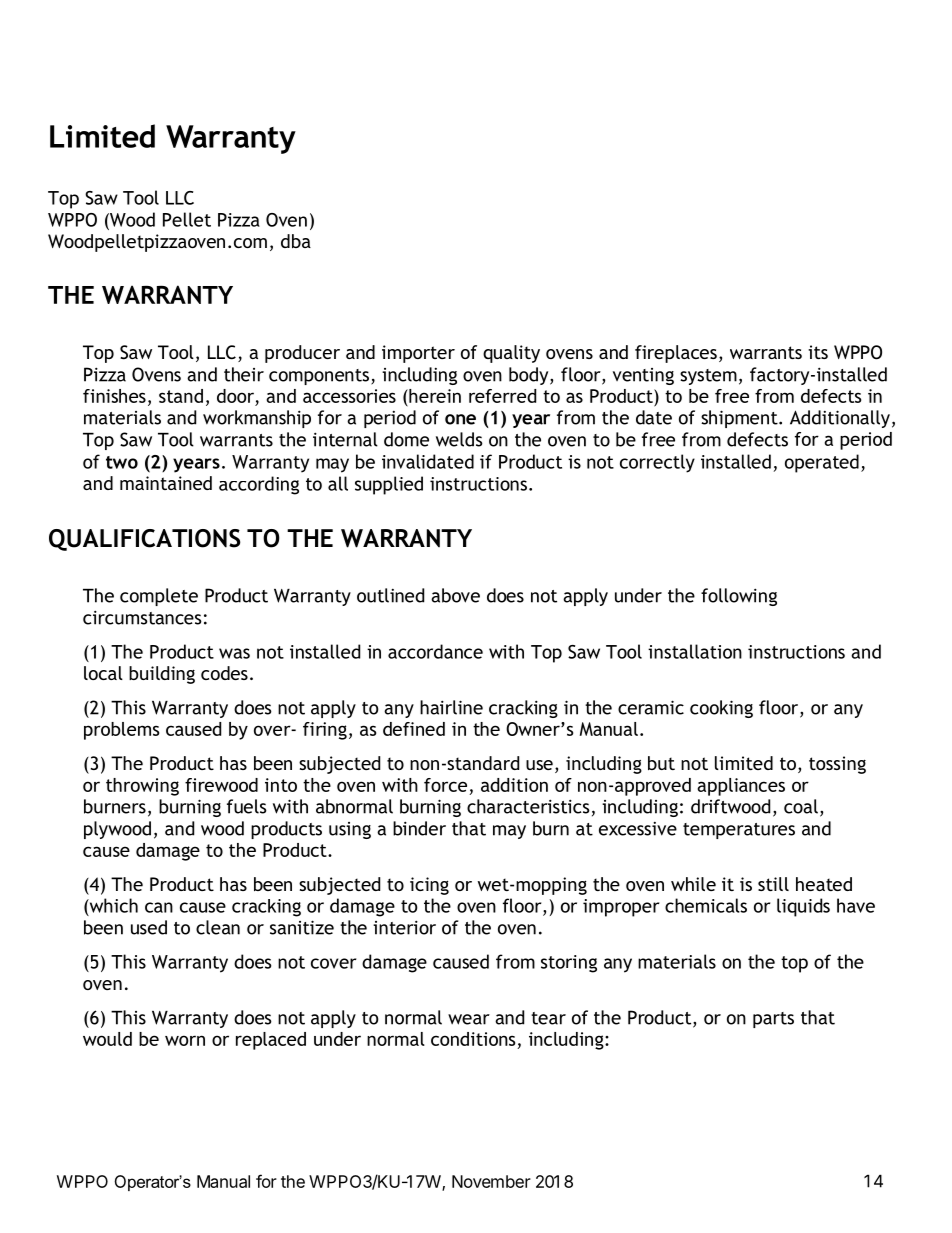 The width and height of the document is (952, 1233). Describe the element at coordinates (296, 241) in the document. I see `dba` at that location.
